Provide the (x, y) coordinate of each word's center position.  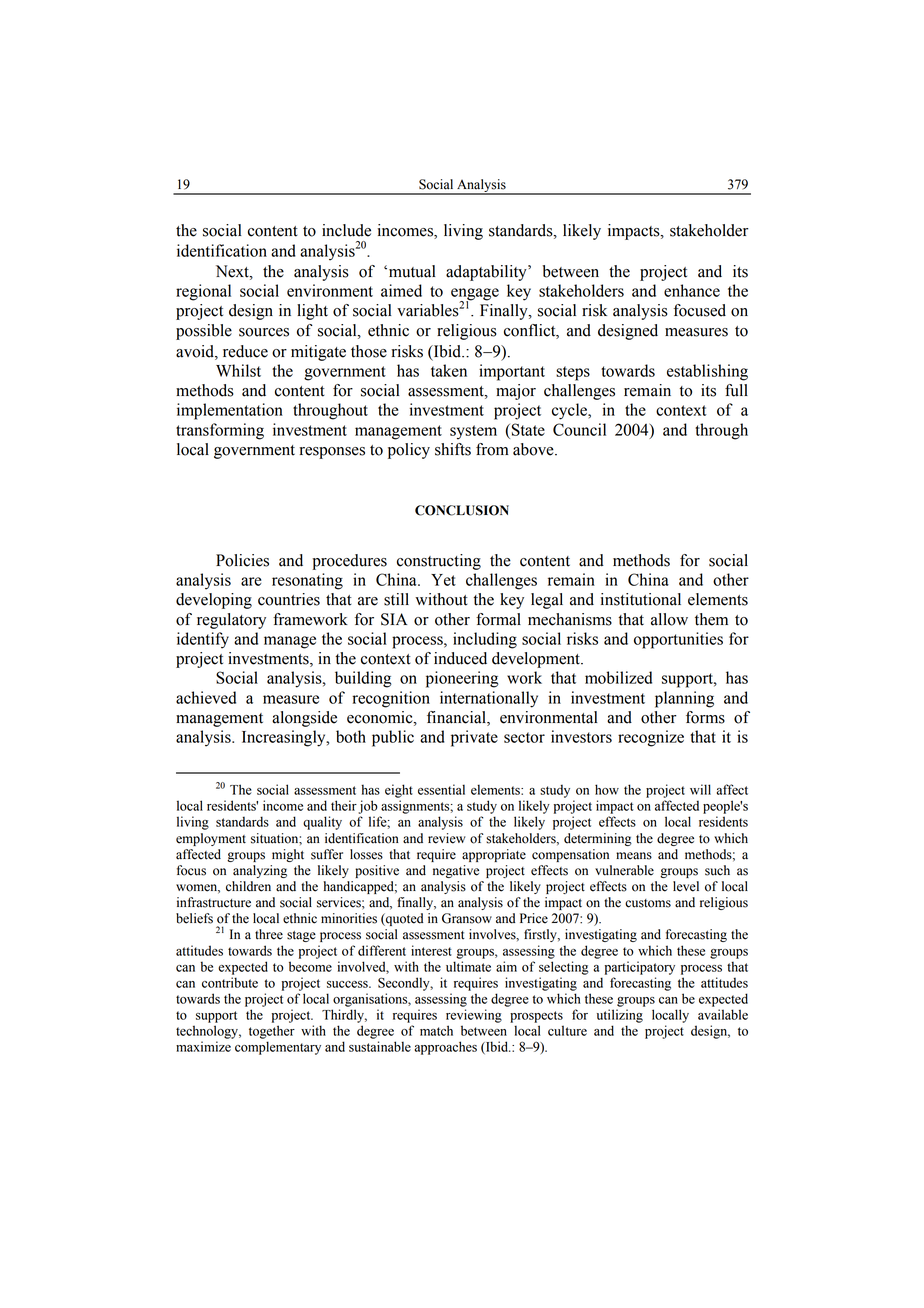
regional (203, 292)
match (436, 1030)
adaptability (487, 273)
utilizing (620, 1016)
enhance (692, 290)
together (272, 1032)
